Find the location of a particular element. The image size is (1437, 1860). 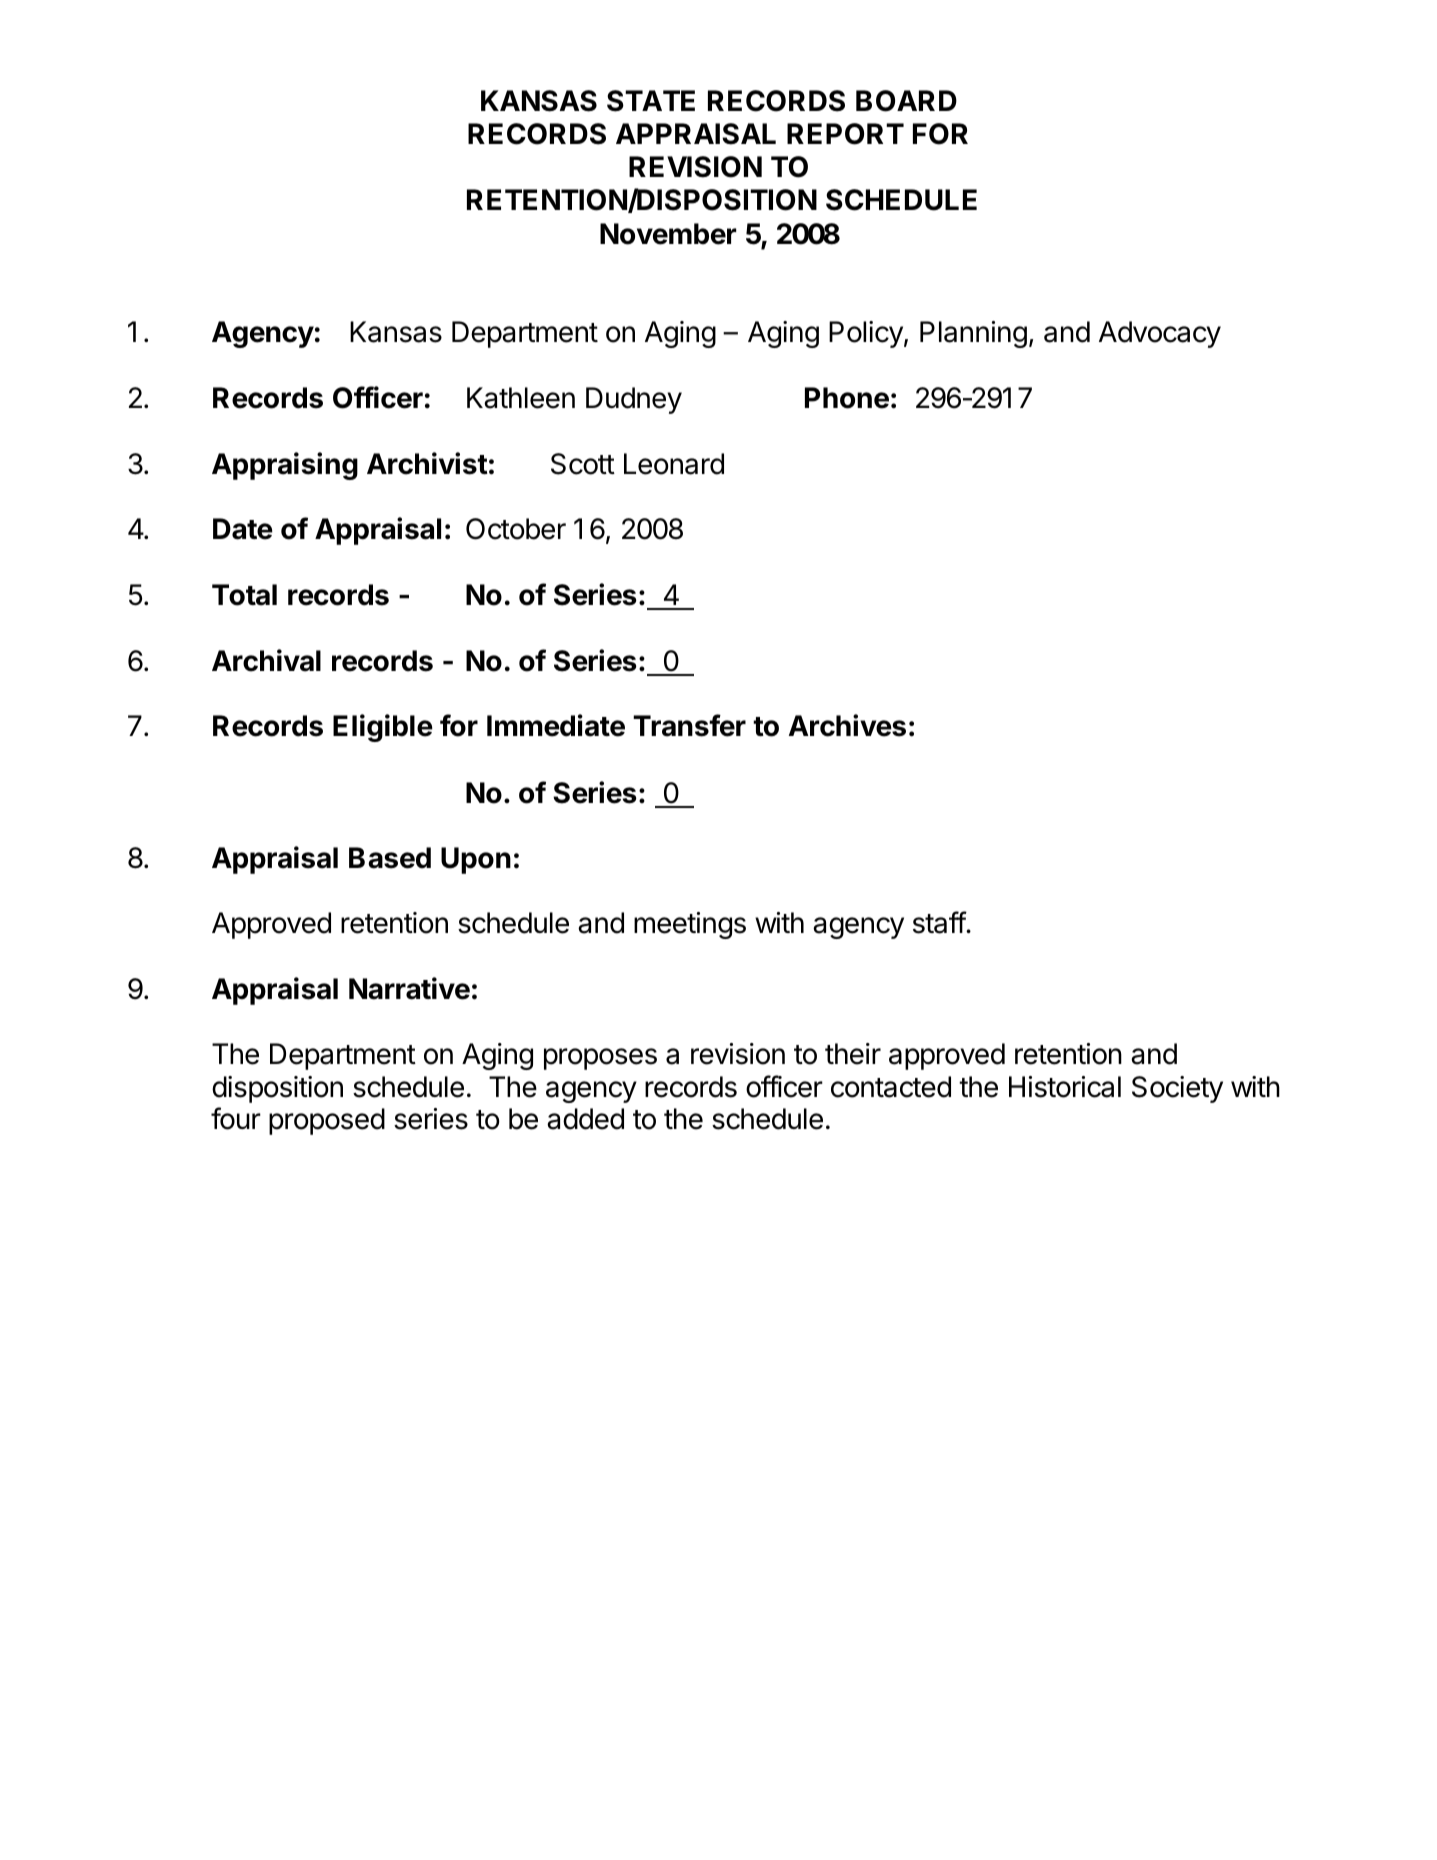

Eligible is located at coordinates (383, 728).
